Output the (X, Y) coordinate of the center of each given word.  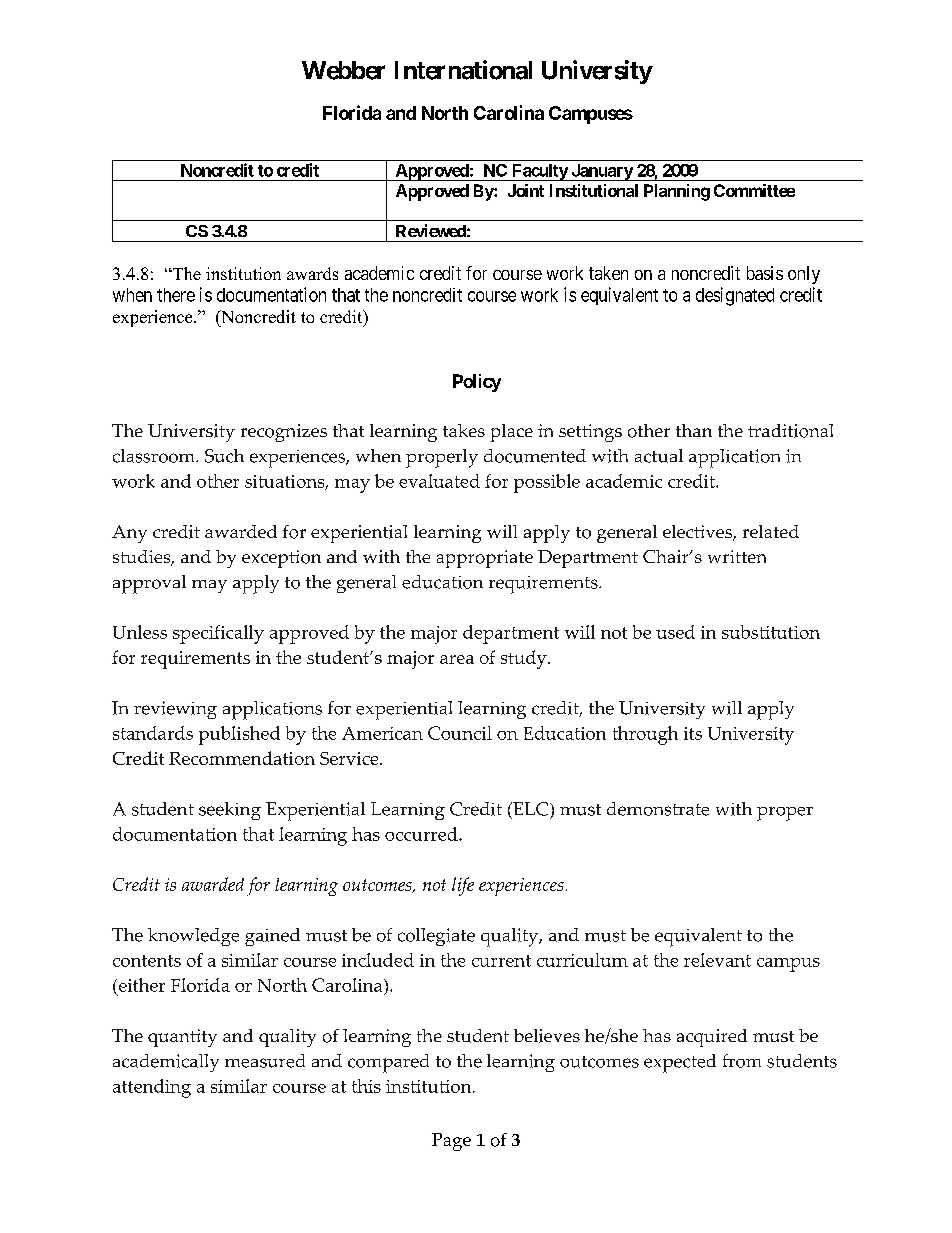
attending (152, 1088)
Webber (343, 70)
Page (451, 1142)
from (742, 1061)
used (675, 632)
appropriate (485, 559)
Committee (754, 190)
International (463, 70)
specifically (218, 634)
